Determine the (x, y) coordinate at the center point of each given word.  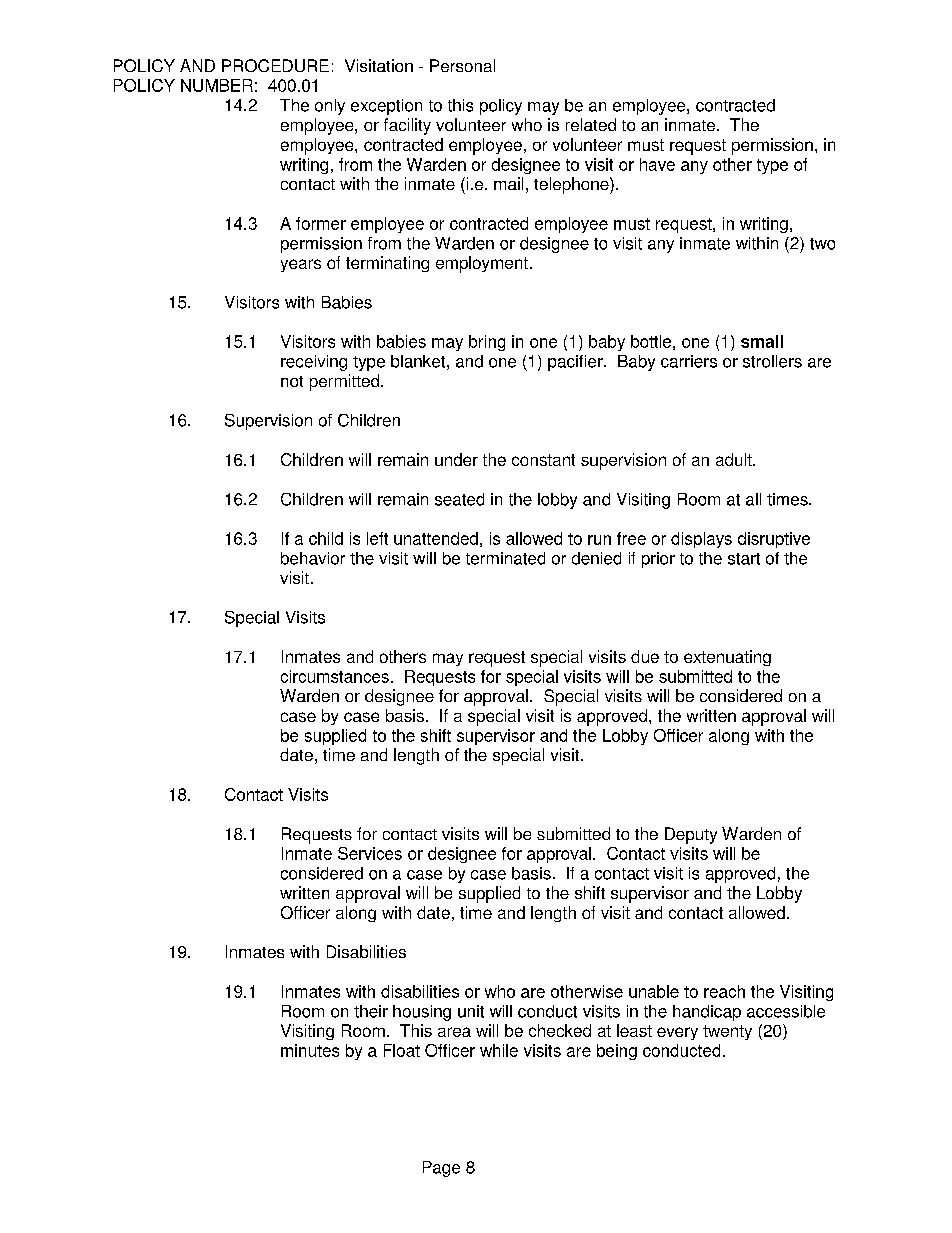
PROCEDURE (275, 65)
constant (543, 460)
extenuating (727, 658)
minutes (310, 1050)
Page (441, 1169)
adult (735, 459)
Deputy (691, 835)
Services (370, 853)
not (292, 381)
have (657, 164)
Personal (462, 65)
